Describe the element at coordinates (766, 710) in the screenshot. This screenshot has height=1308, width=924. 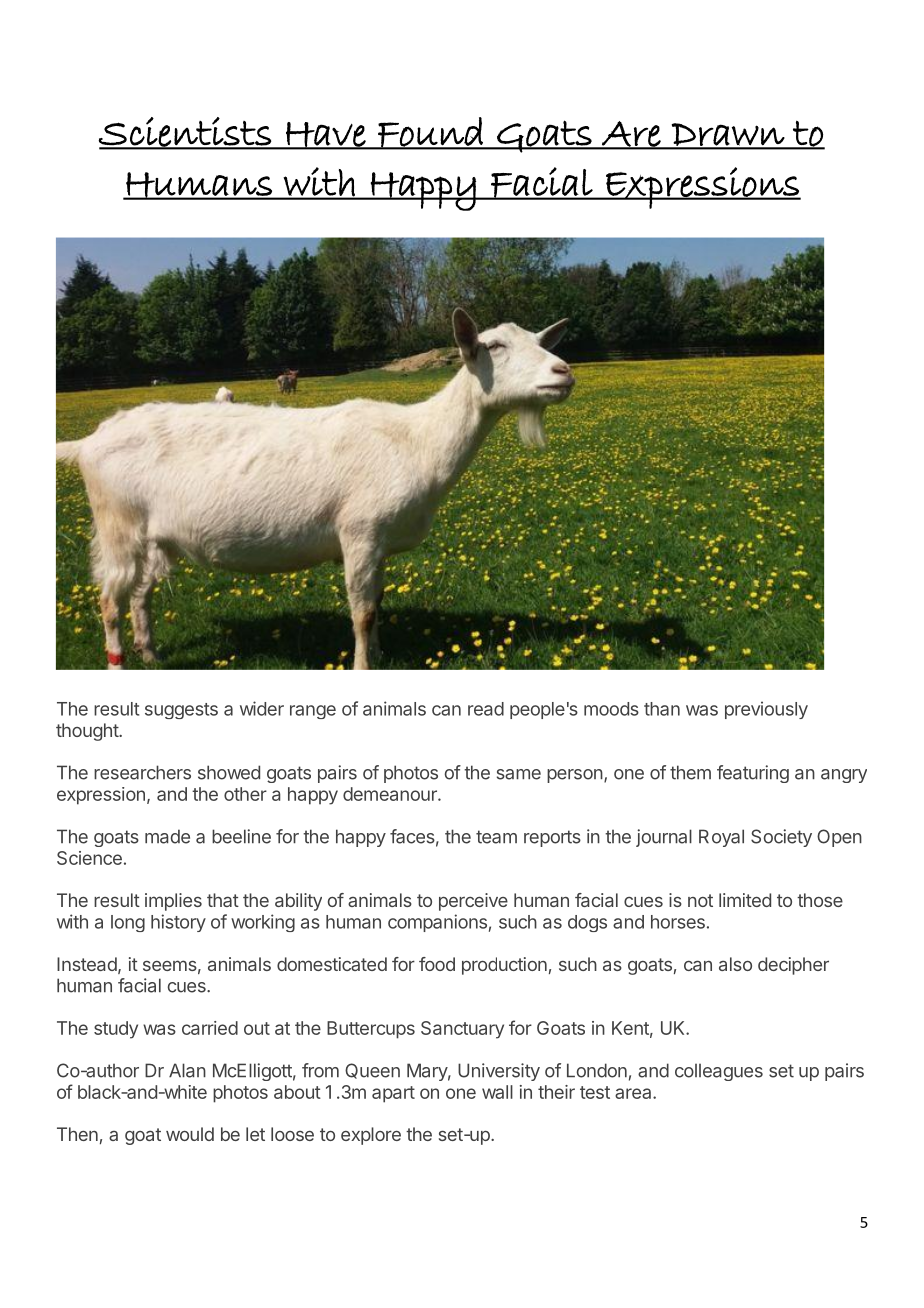
I see `previously` at that location.
